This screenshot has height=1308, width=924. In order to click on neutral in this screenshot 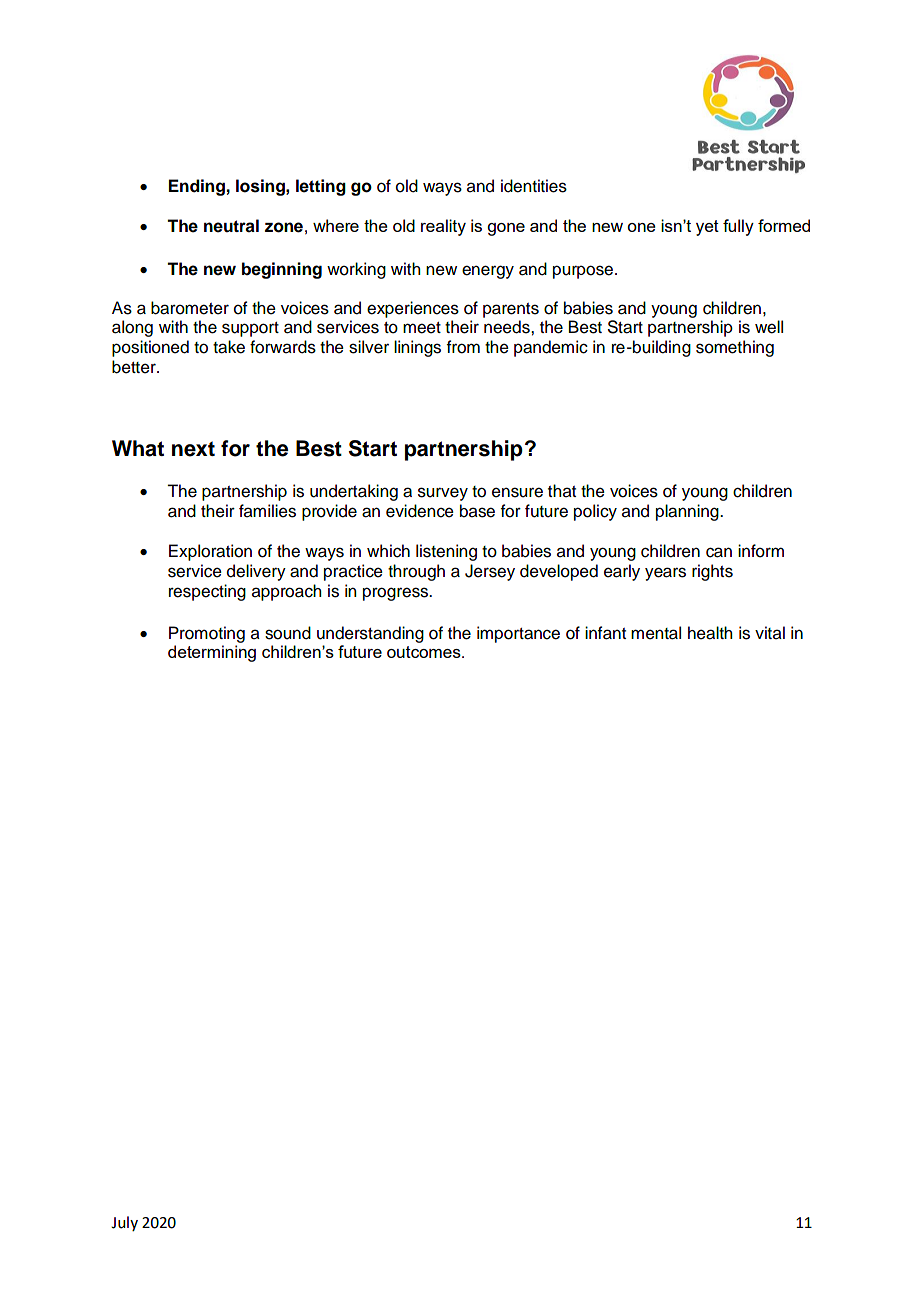, I will do `click(231, 226)`.
